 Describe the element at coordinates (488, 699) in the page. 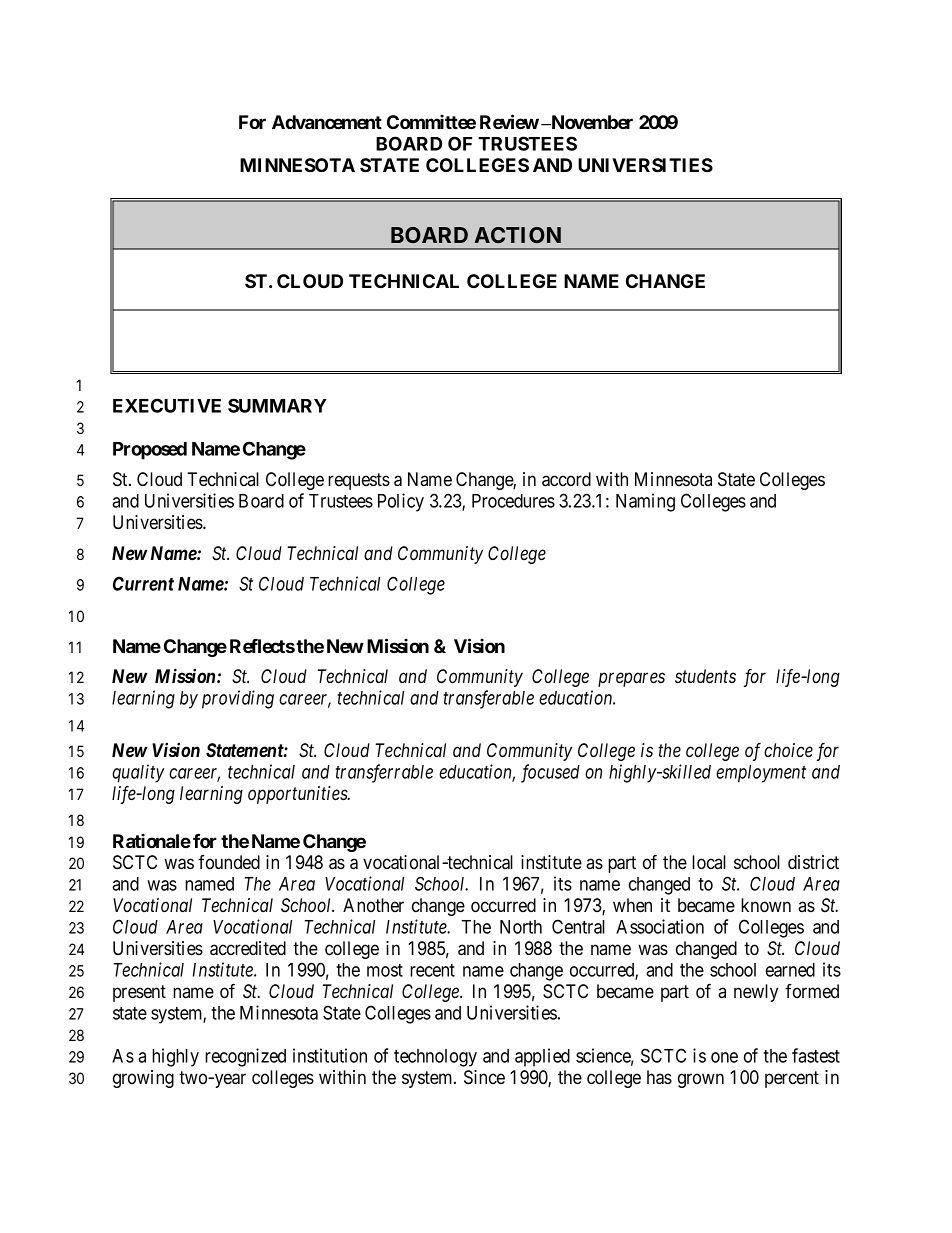

I see `transferable` at that location.
